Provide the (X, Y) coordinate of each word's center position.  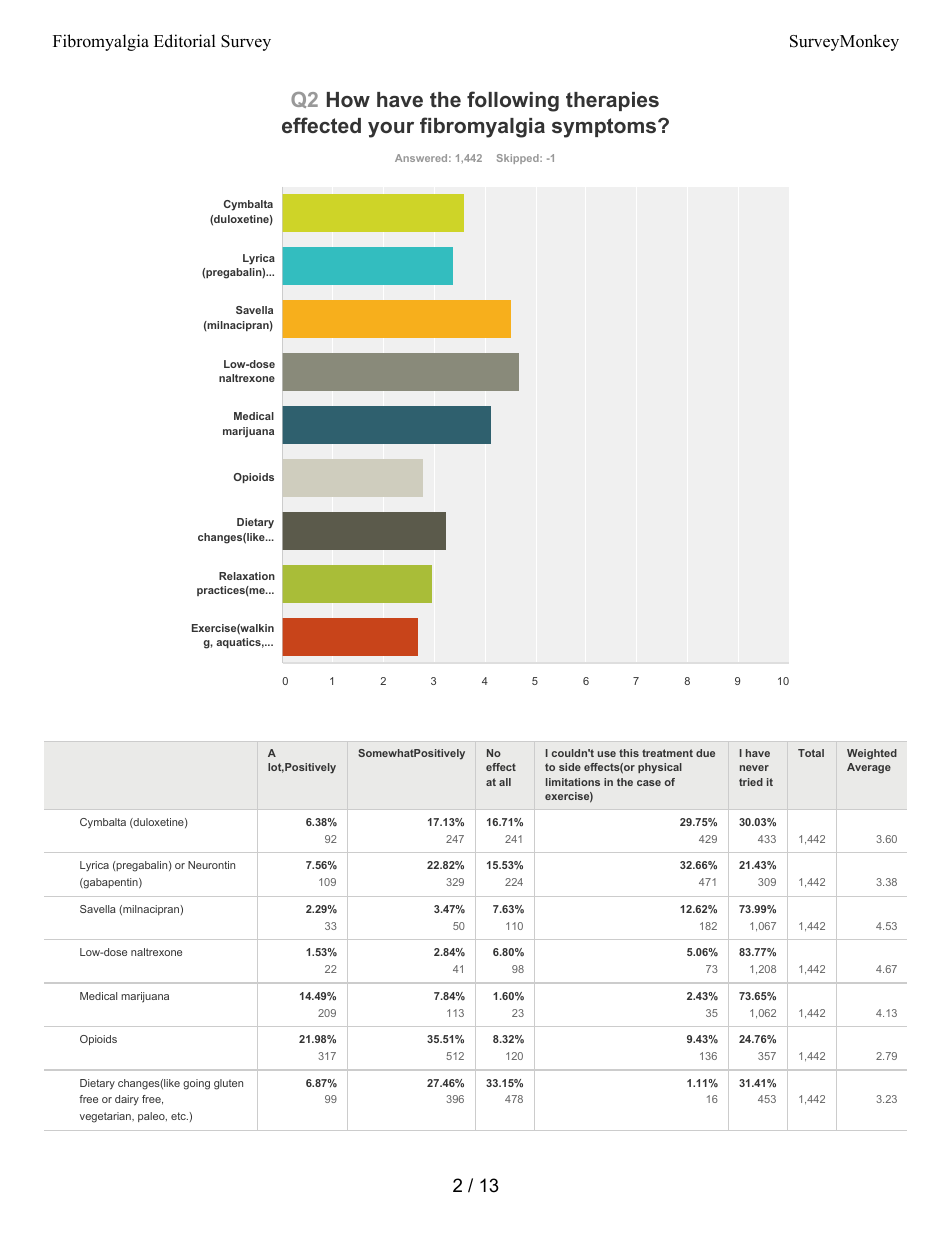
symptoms (605, 128)
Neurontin (211, 865)
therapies (612, 101)
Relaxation (247, 576)
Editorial (185, 41)
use (607, 754)
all (505, 782)
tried (751, 782)
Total (811, 753)
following (513, 101)
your (391, 130)
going (196, 1084)
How (348, 99)
